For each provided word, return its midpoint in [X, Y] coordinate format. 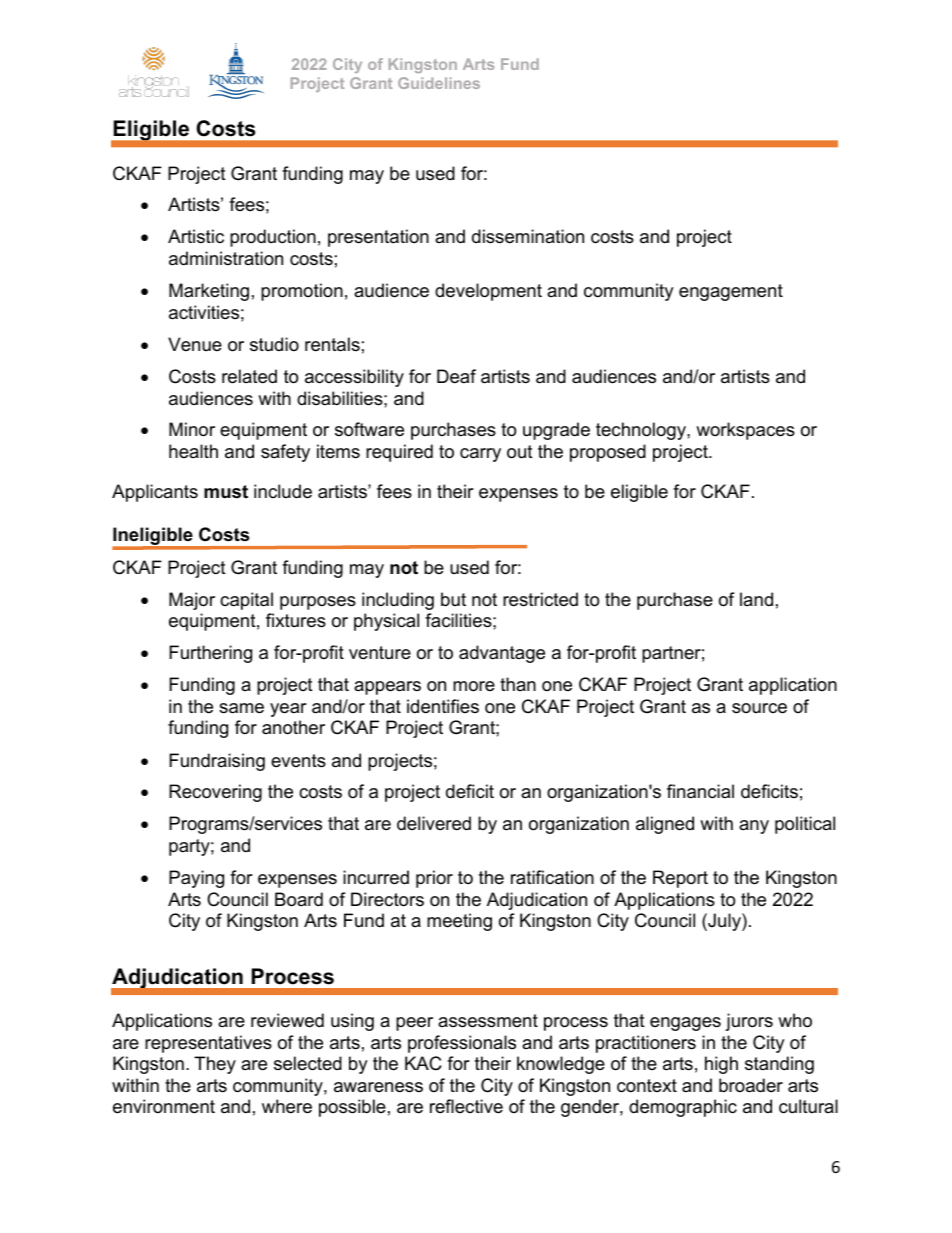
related [249, 376]
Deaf [456, 376]
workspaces [745, 431]
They [215, 1065]
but [453, 599]
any [754, 827]
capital [246, 601]
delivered [434, 823]
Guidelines [439, 83]
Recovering [215, 793]
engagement [731, 292]
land [756, 599]
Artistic [196, 236]
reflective [466, 1106]
